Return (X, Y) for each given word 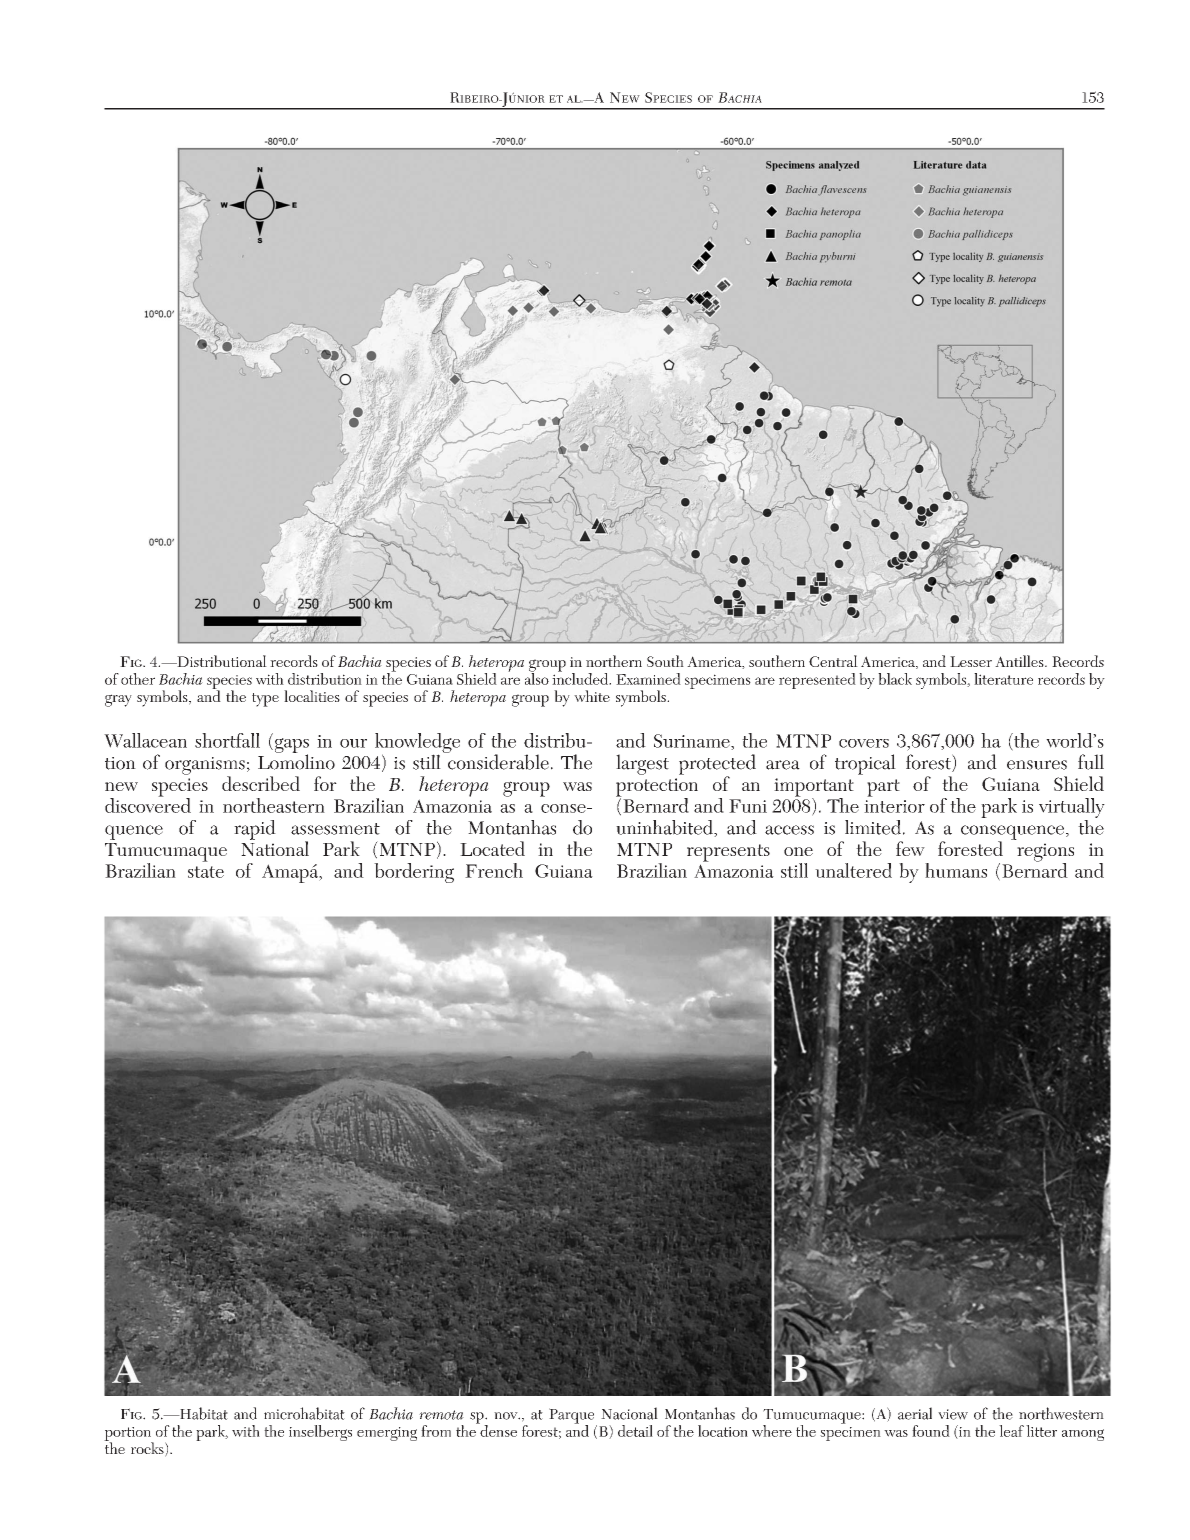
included (581, 677)
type (265, 700)
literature (1003, 679)
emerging (387, 1434)
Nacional (629, 1413)
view (953, 1414)
